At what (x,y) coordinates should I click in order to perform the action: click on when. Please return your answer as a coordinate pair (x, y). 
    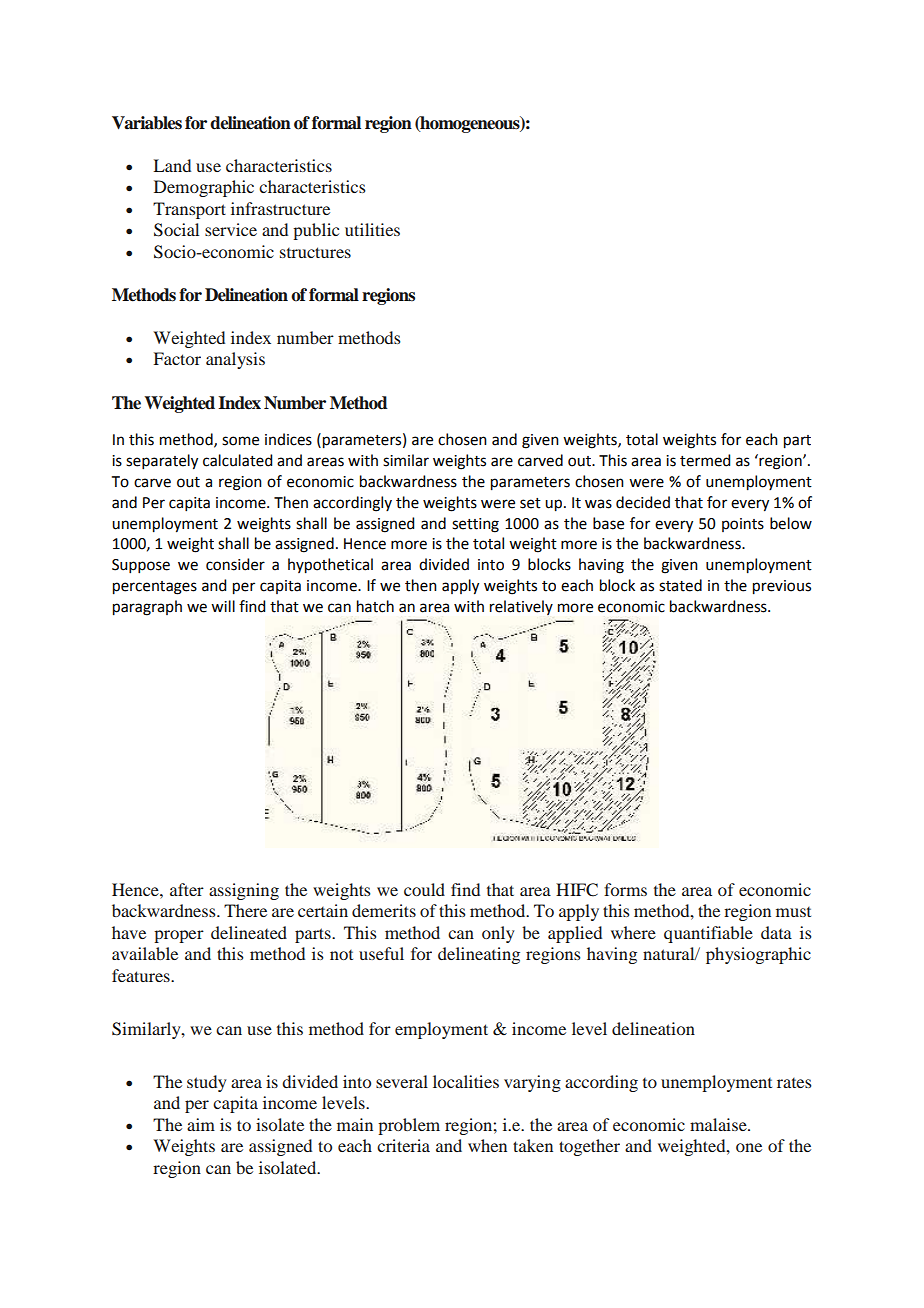
    Looking at the image, I should click on (487, 1145).
